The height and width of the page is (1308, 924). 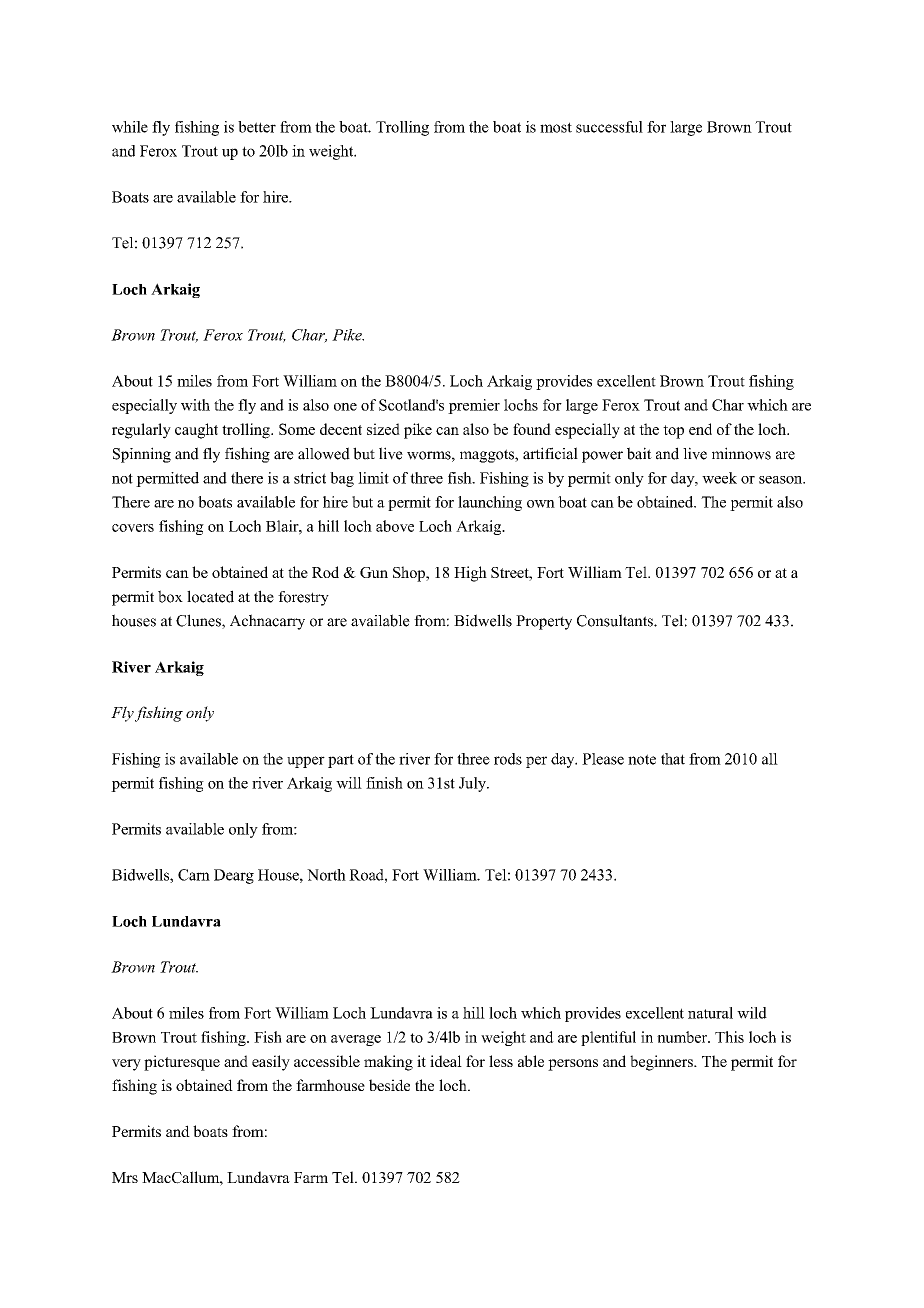 What do you see at coordinates (125, 1177) in the page?
I see `Mrs` at bounding box center [125, 1177].
